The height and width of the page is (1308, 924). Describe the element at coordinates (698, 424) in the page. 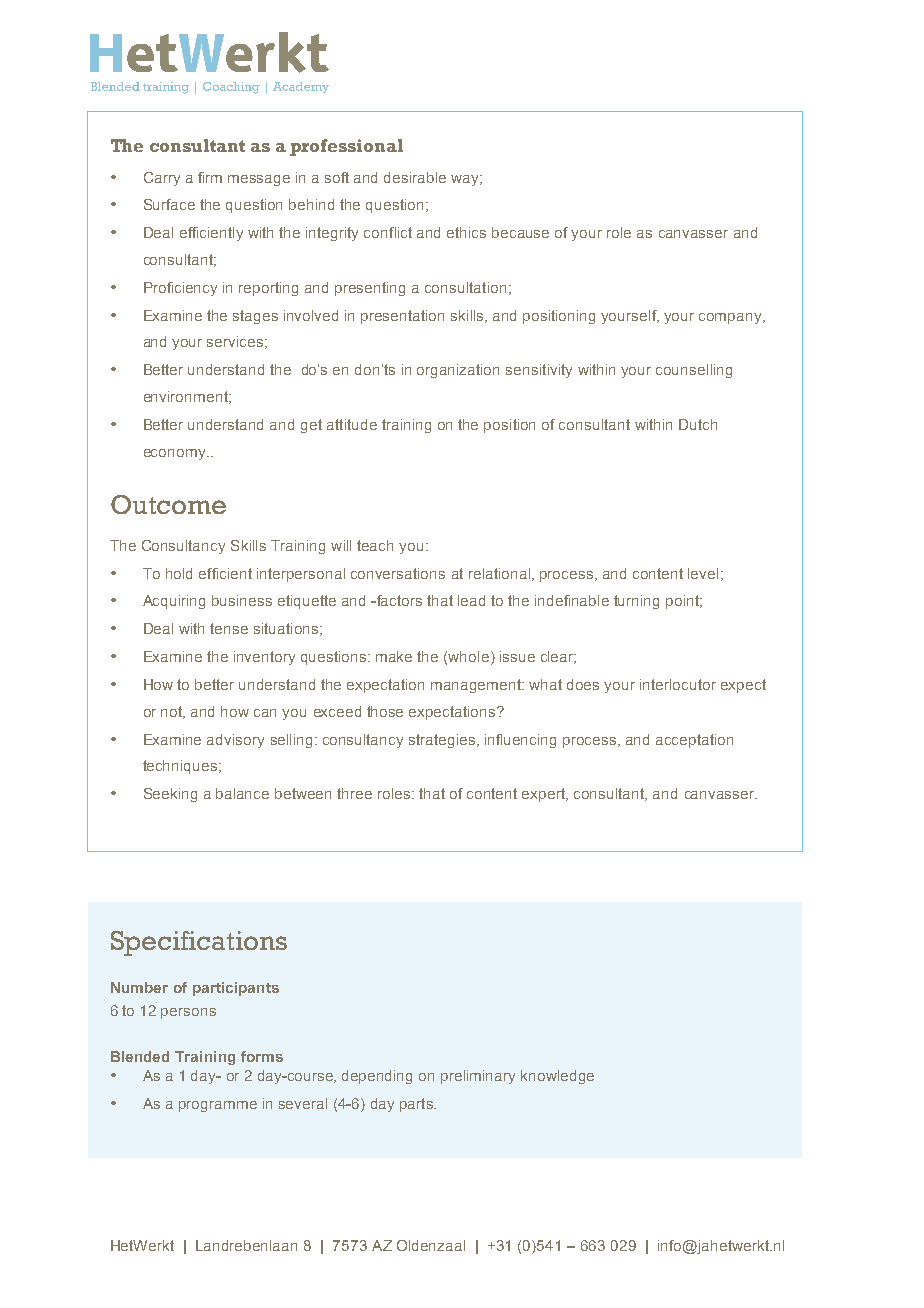

I see `Dutch` at that location.
